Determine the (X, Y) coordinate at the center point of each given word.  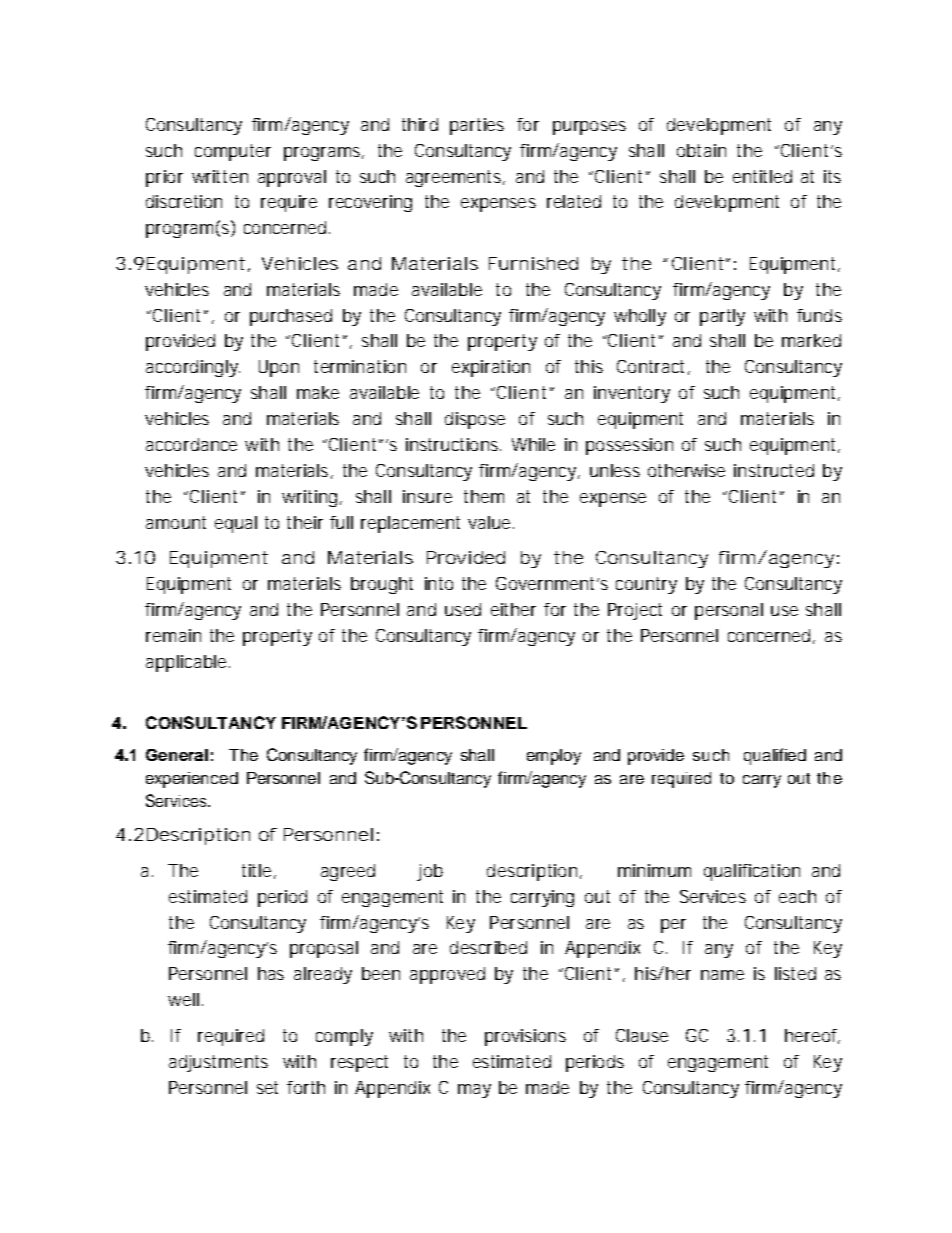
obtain (701, 150)
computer (233, 152)
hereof (812, 1036)
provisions (525, 1037)
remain (173, 635)
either (513, 609)
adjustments (218, 1063)
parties (477, 126)
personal (729, 611)
